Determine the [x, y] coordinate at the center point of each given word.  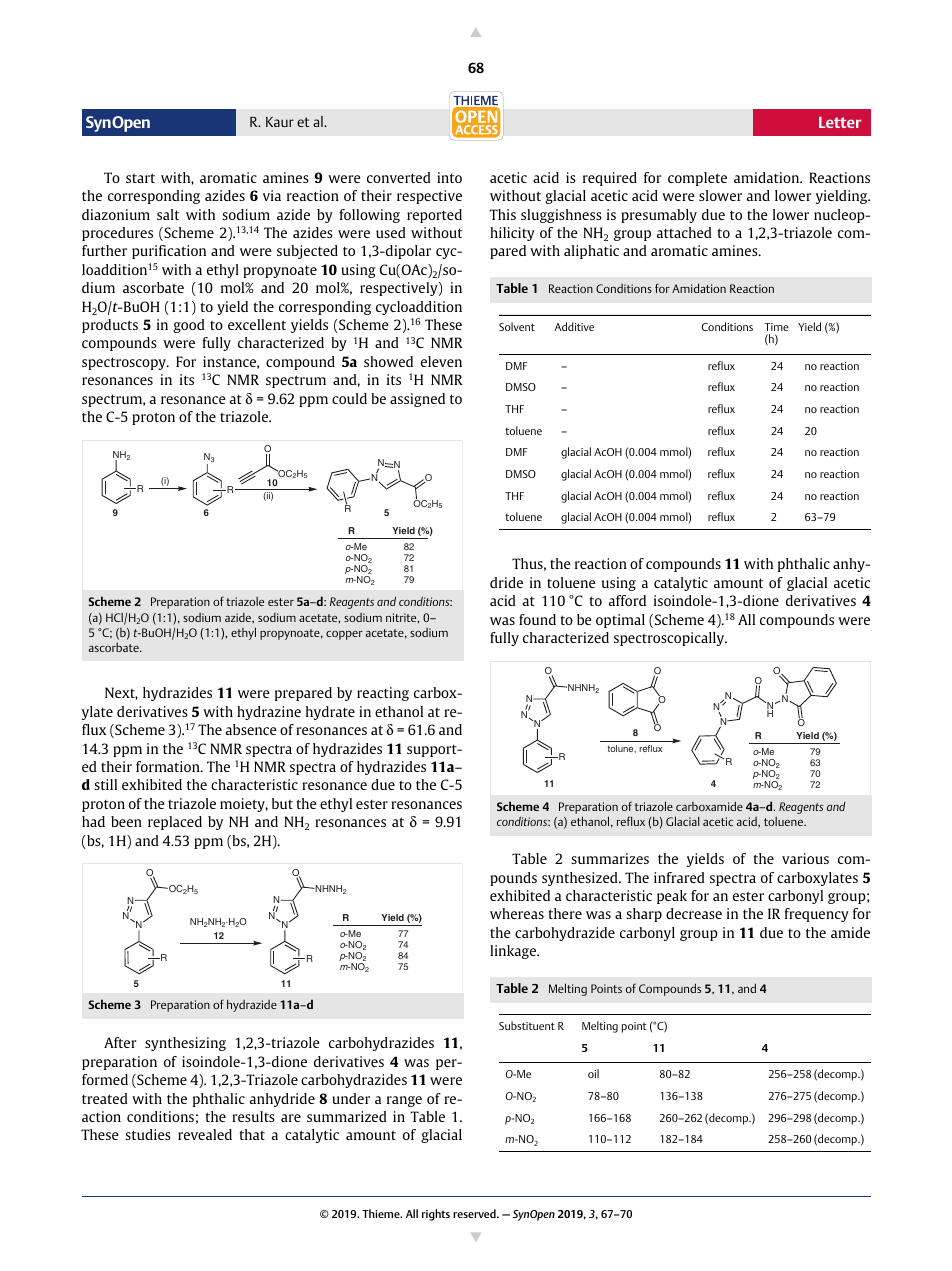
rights [436, 1215]
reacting [383, 694]
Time [776, 327]
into [449, 177]
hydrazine [269, 713]
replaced [175, 823]
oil [593, 1073]
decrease [694, 913]
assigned [417, 400]
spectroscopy [125, 363]
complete [697, 179]
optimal [620, 621]
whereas [517, 913]
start [140, 178]
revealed [205, 1134]
